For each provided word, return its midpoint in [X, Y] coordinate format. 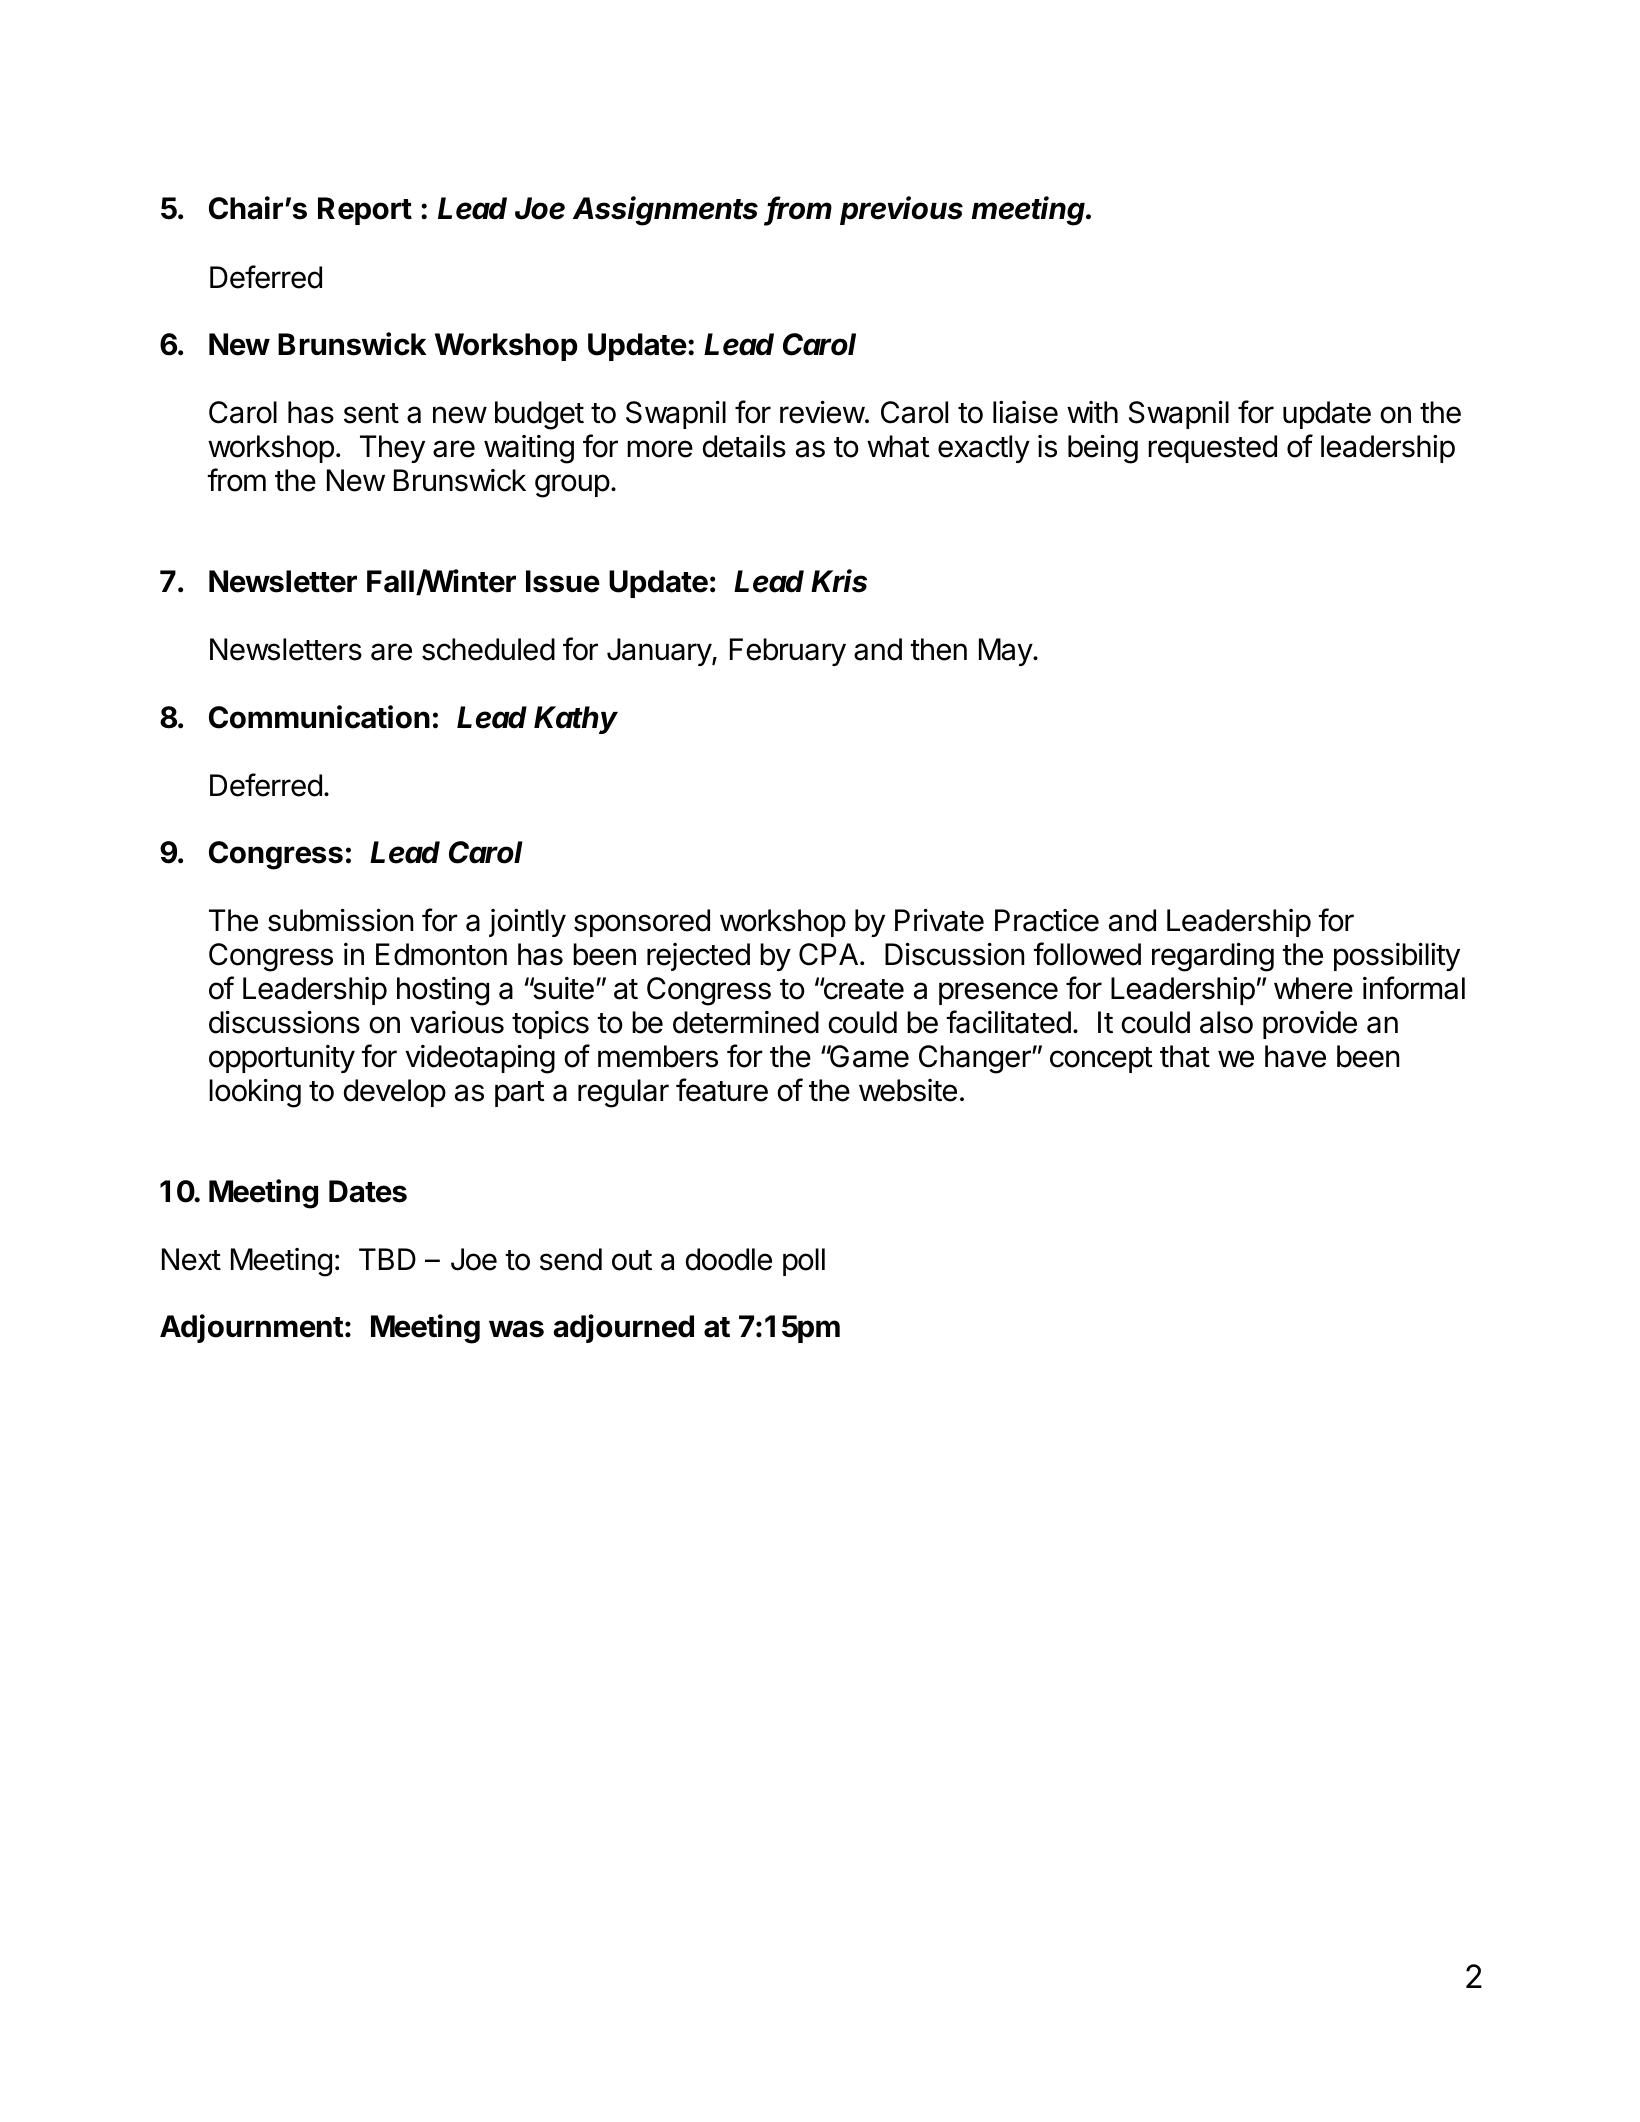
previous [901, 210]
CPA [828, 954]
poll [804, 1262]
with [1092, 412]
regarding [1213, 957]
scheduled [488, 649]
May [1006, 652]
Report [365, 211]
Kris [839, 581]
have [1295, 1056]
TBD [387, 1259]
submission [340, 920]
